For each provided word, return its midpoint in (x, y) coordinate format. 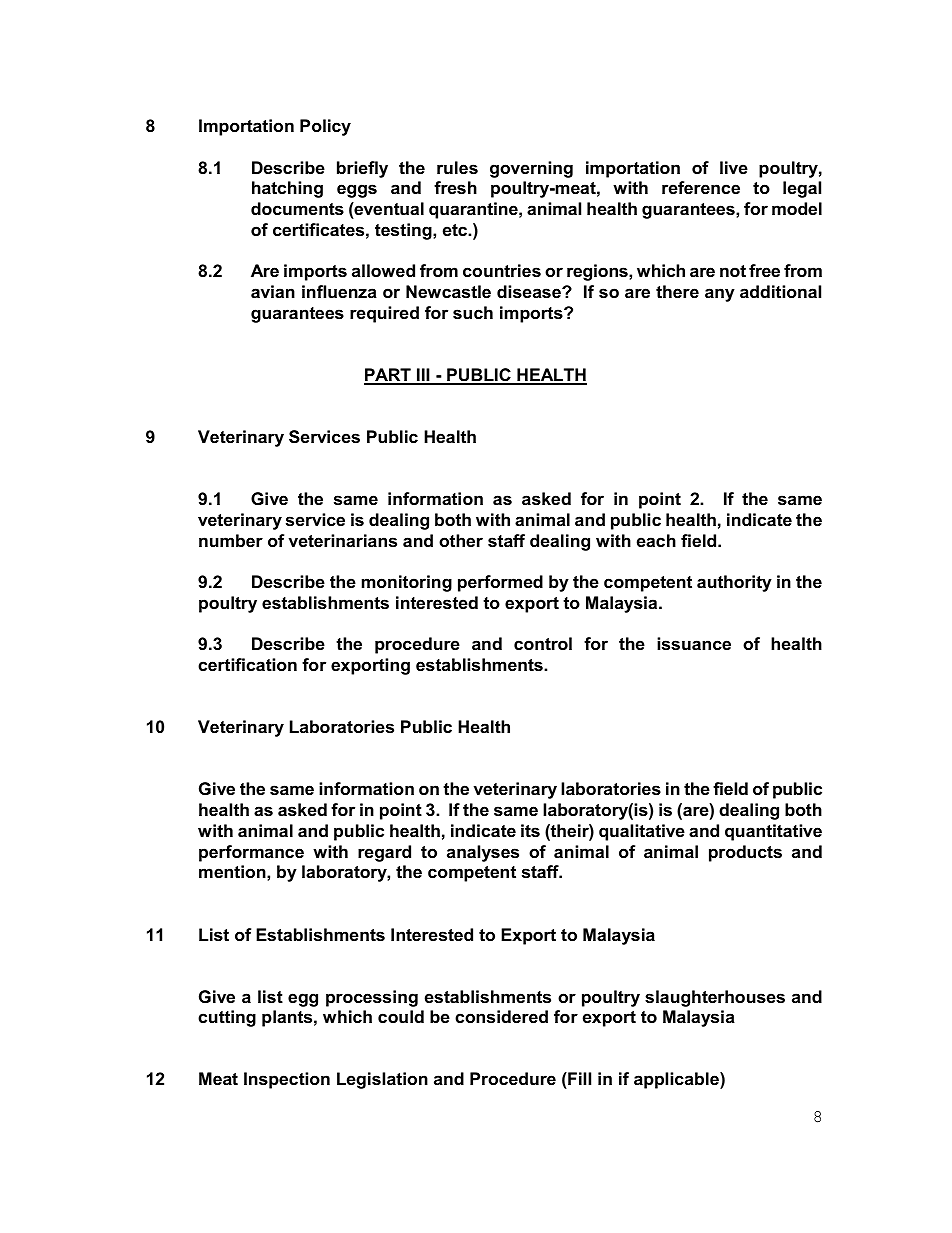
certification (247, 665)
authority (734, 583)
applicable (677, 1080)
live (734, 167)
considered (501, 1017)
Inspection (287, 1080)
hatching (287, 189)
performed (500, 583)
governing (531, 169)
